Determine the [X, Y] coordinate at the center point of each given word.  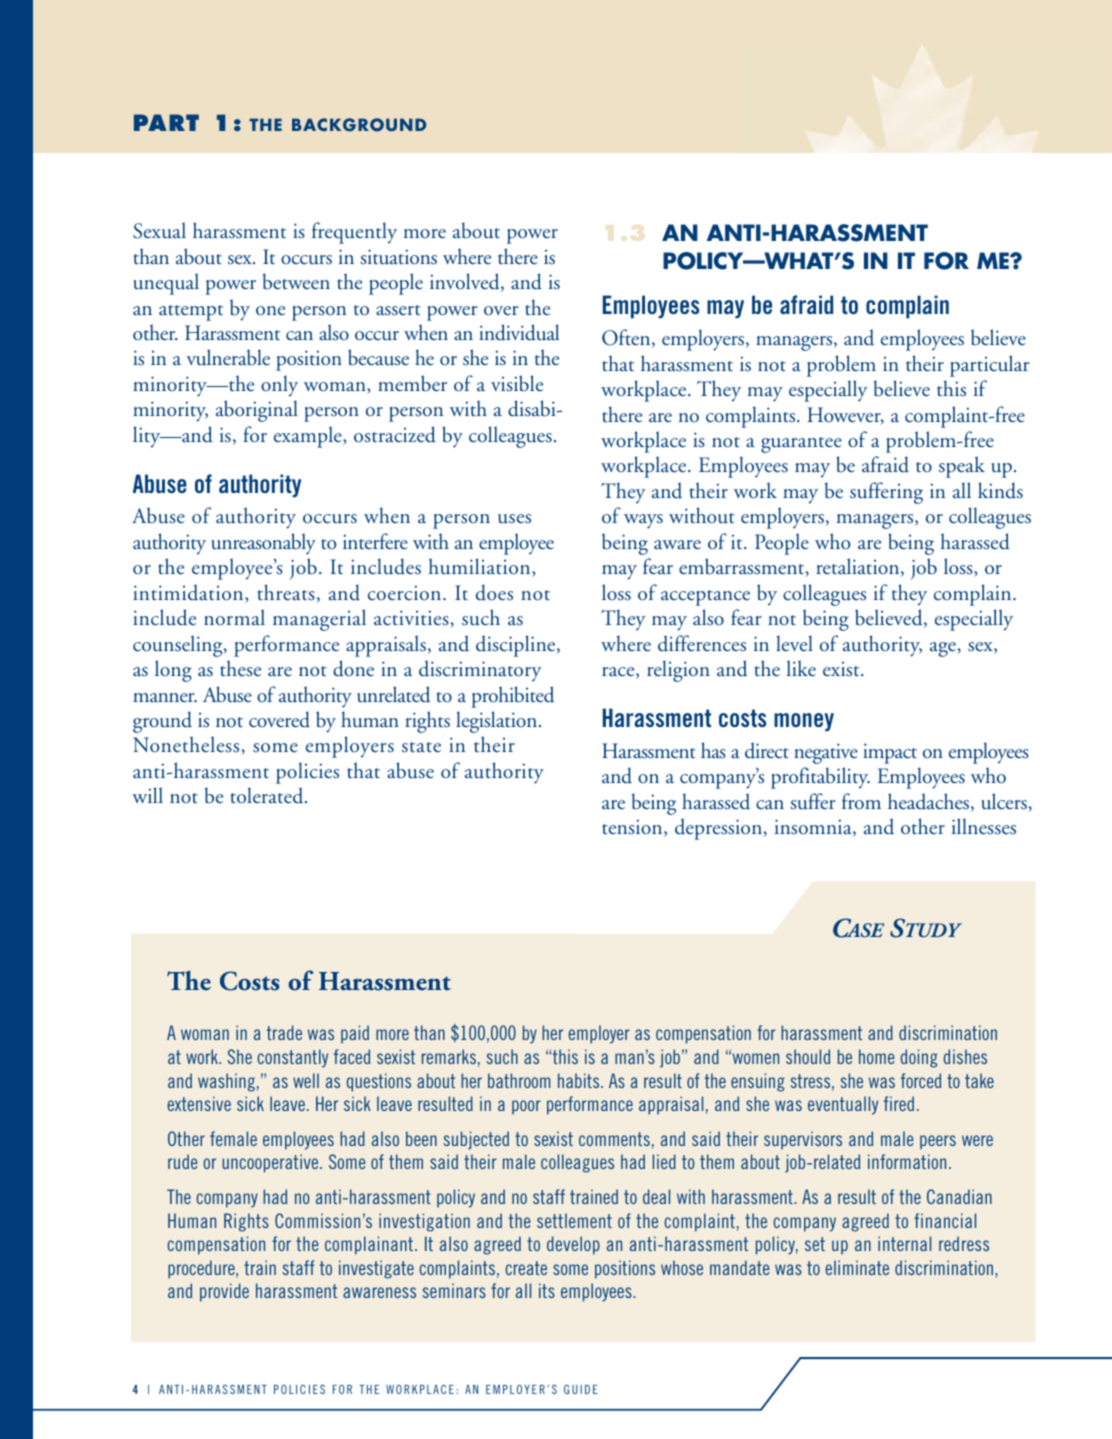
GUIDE [581, 1389]
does [494, 592]
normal [234, 617]
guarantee [801, 445]
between [296, 281]
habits [580, 1080]
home [877, 1056]
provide [224, 1292]
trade [284, 1032]
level [794, 643]
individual [519, 332]
